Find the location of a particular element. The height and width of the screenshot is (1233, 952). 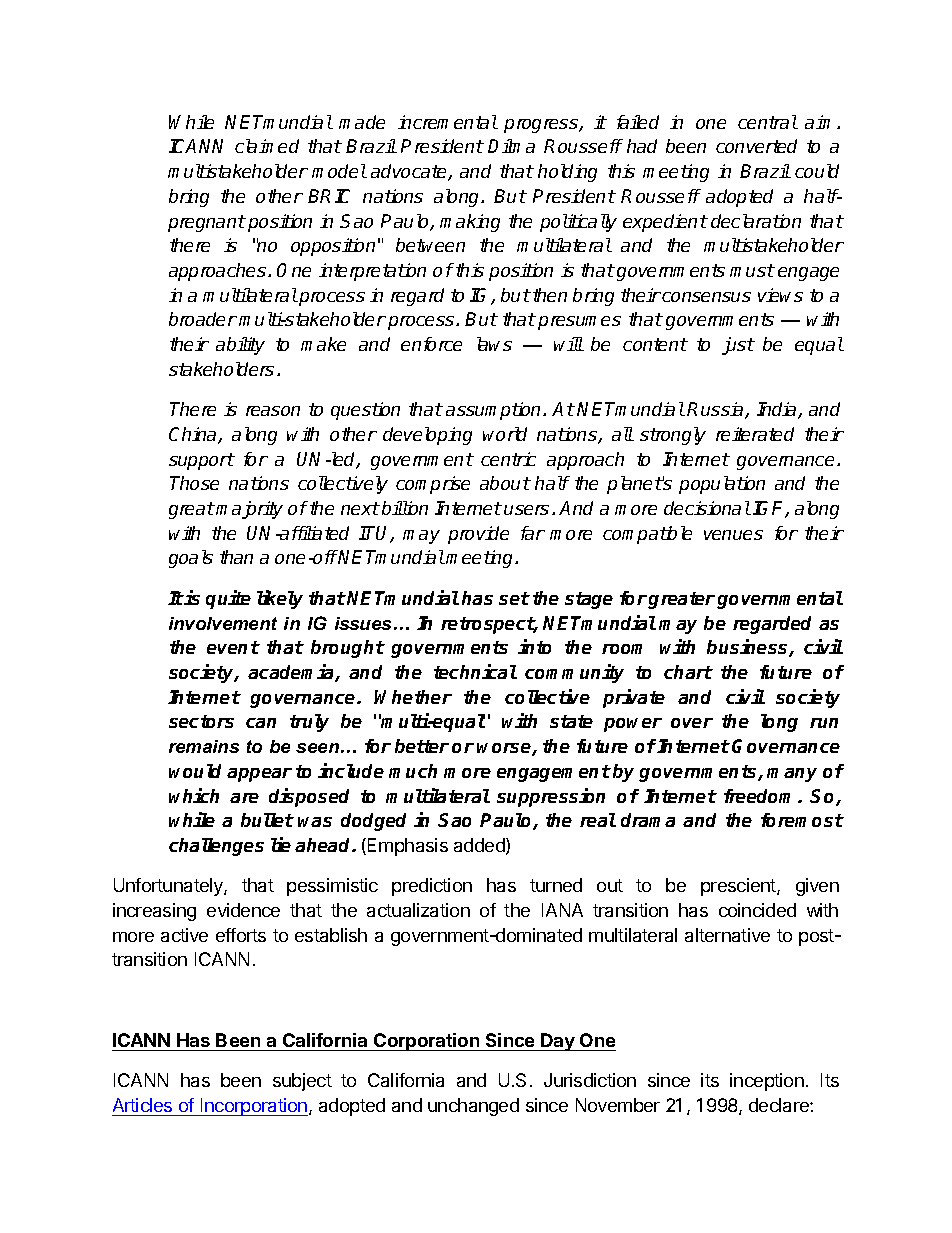

inception is located at coordinates (767, 1082).
